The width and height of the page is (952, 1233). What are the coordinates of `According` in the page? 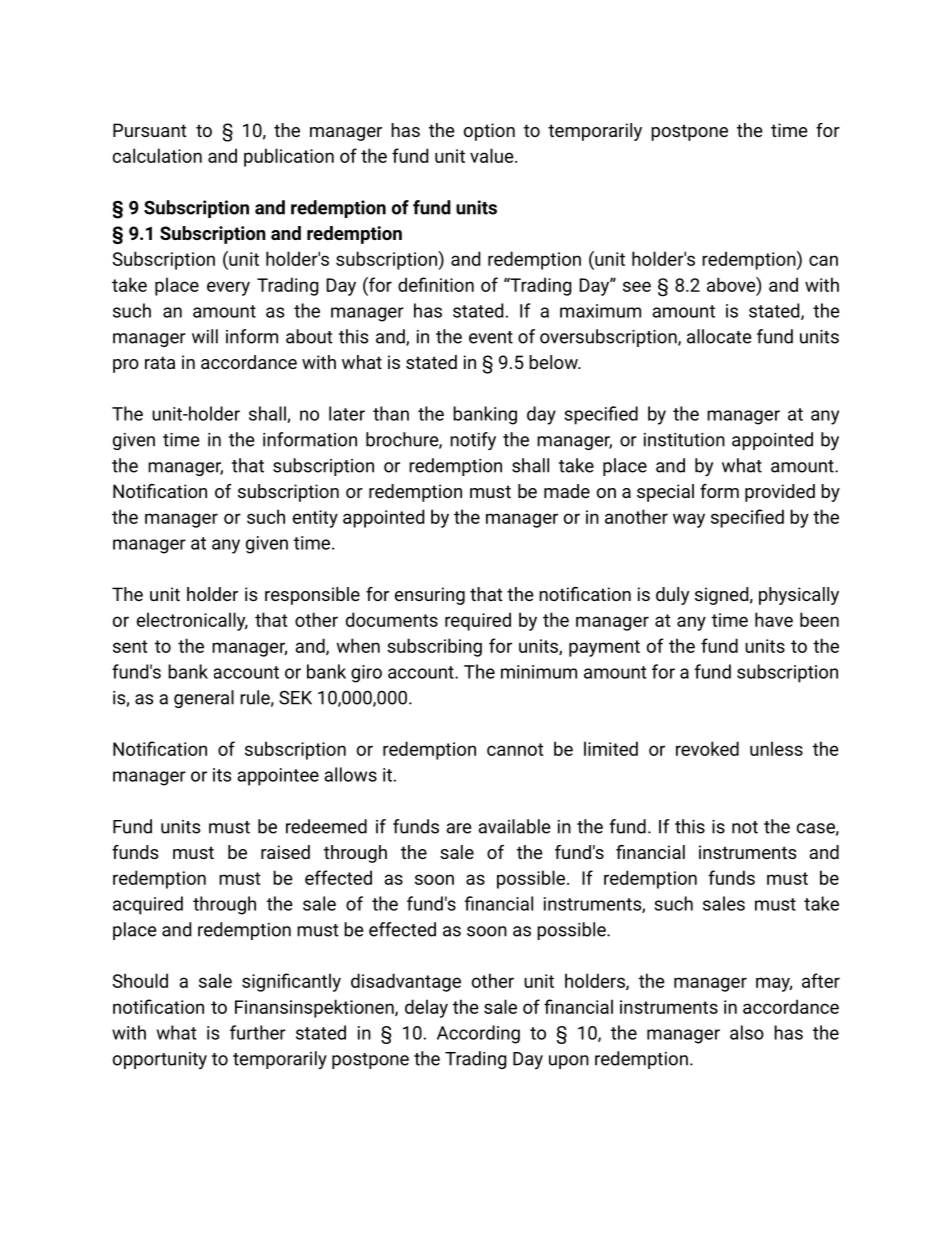 It's located at (478, 1034).
